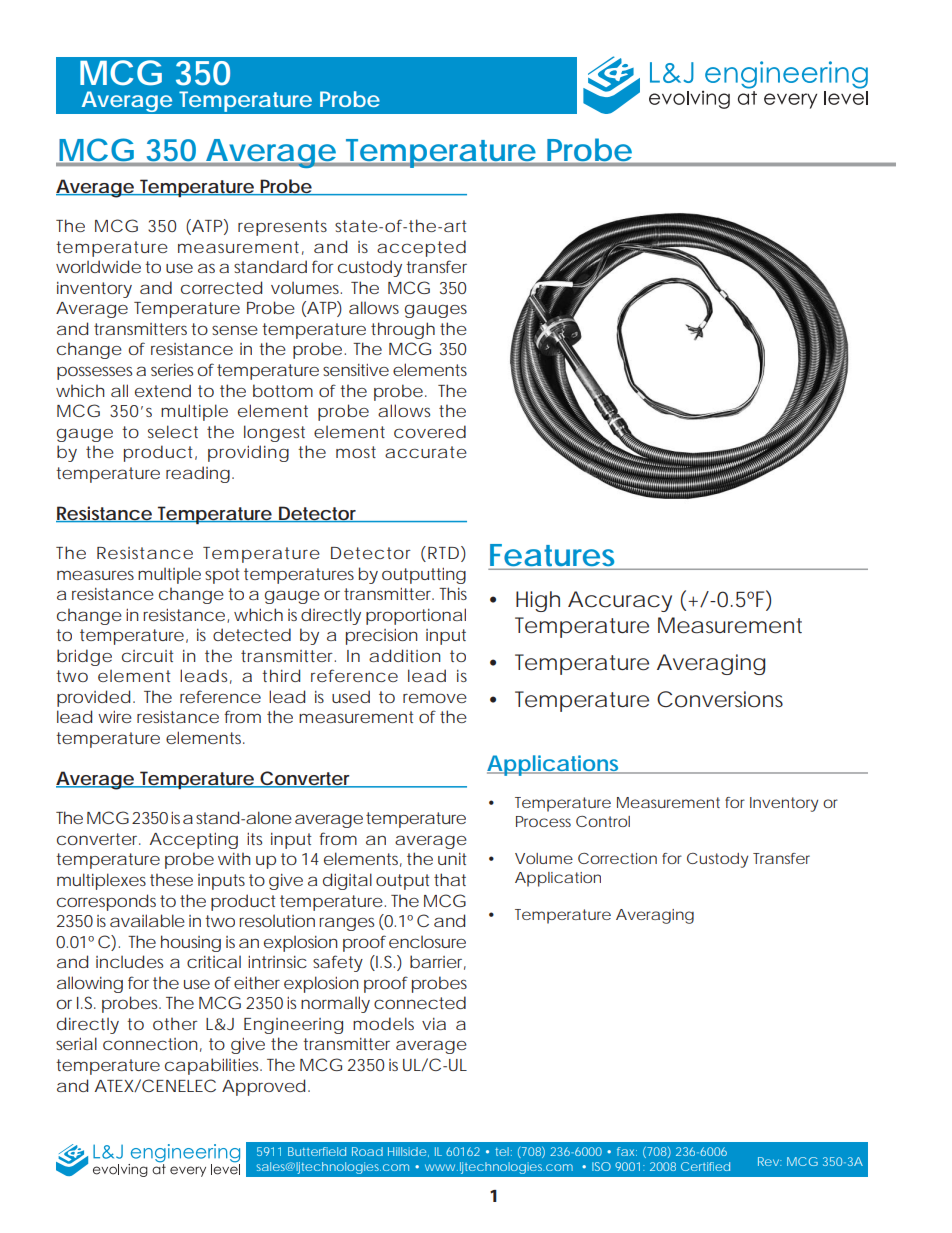 The width and height of the screenshot is (952, 1233). What do you see at coordinates (98, 266) in the screenshot?
I see `worldwide` at bounding box center [98, 266].
